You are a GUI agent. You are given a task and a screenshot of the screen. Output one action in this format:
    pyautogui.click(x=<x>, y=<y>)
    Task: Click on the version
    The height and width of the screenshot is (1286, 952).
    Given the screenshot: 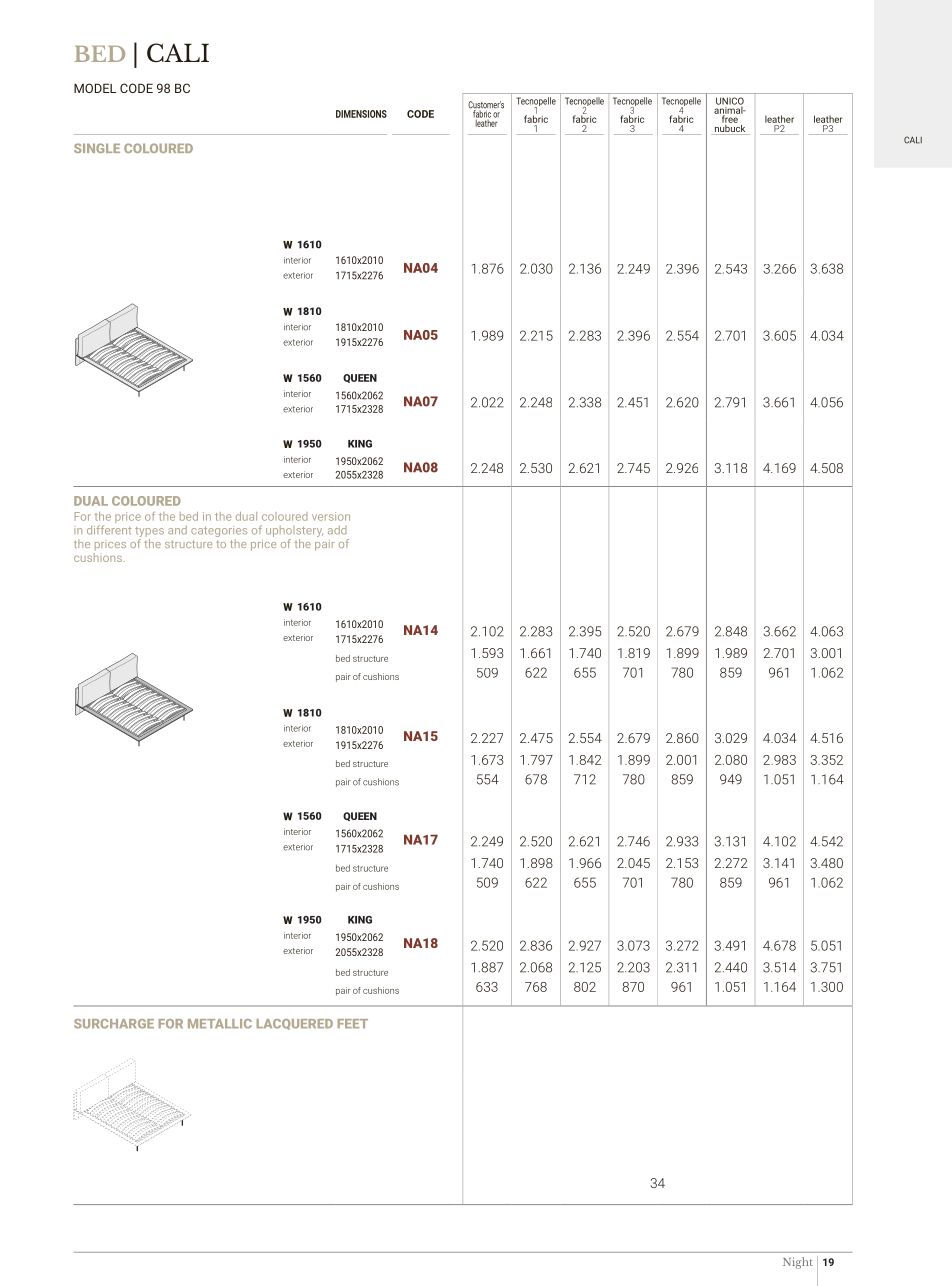 What is the action you would take?
    pyautogui.click(x=331, y=516)
